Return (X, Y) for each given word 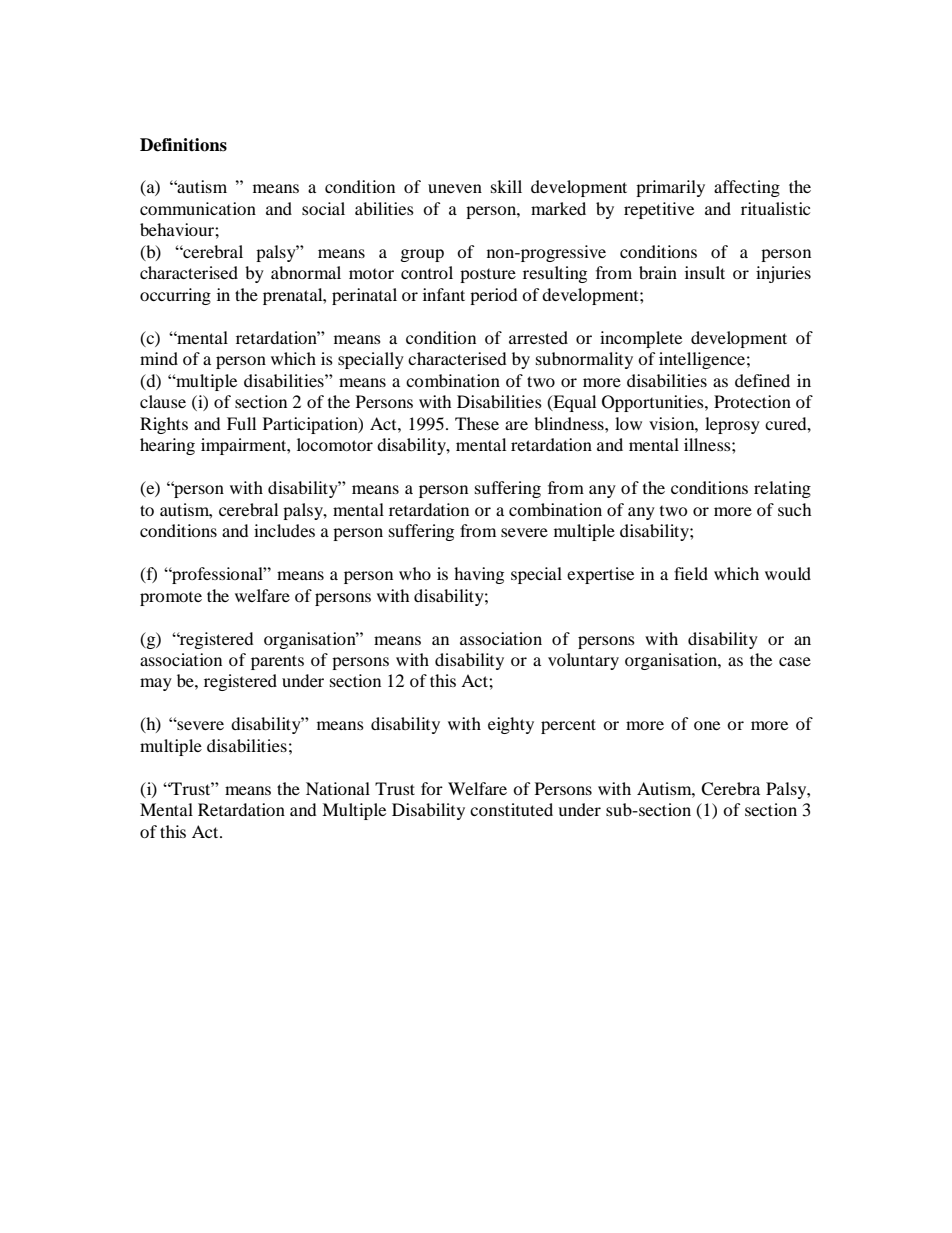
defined (762, 380)
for (432, 788)
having (479, 575)
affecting (747, 188)
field (691, 573)
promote (171, 598)
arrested (538, 337)
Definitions (183, 145)
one (707, 725)
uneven (455, 188)
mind (159, 358)
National (338, 788)
